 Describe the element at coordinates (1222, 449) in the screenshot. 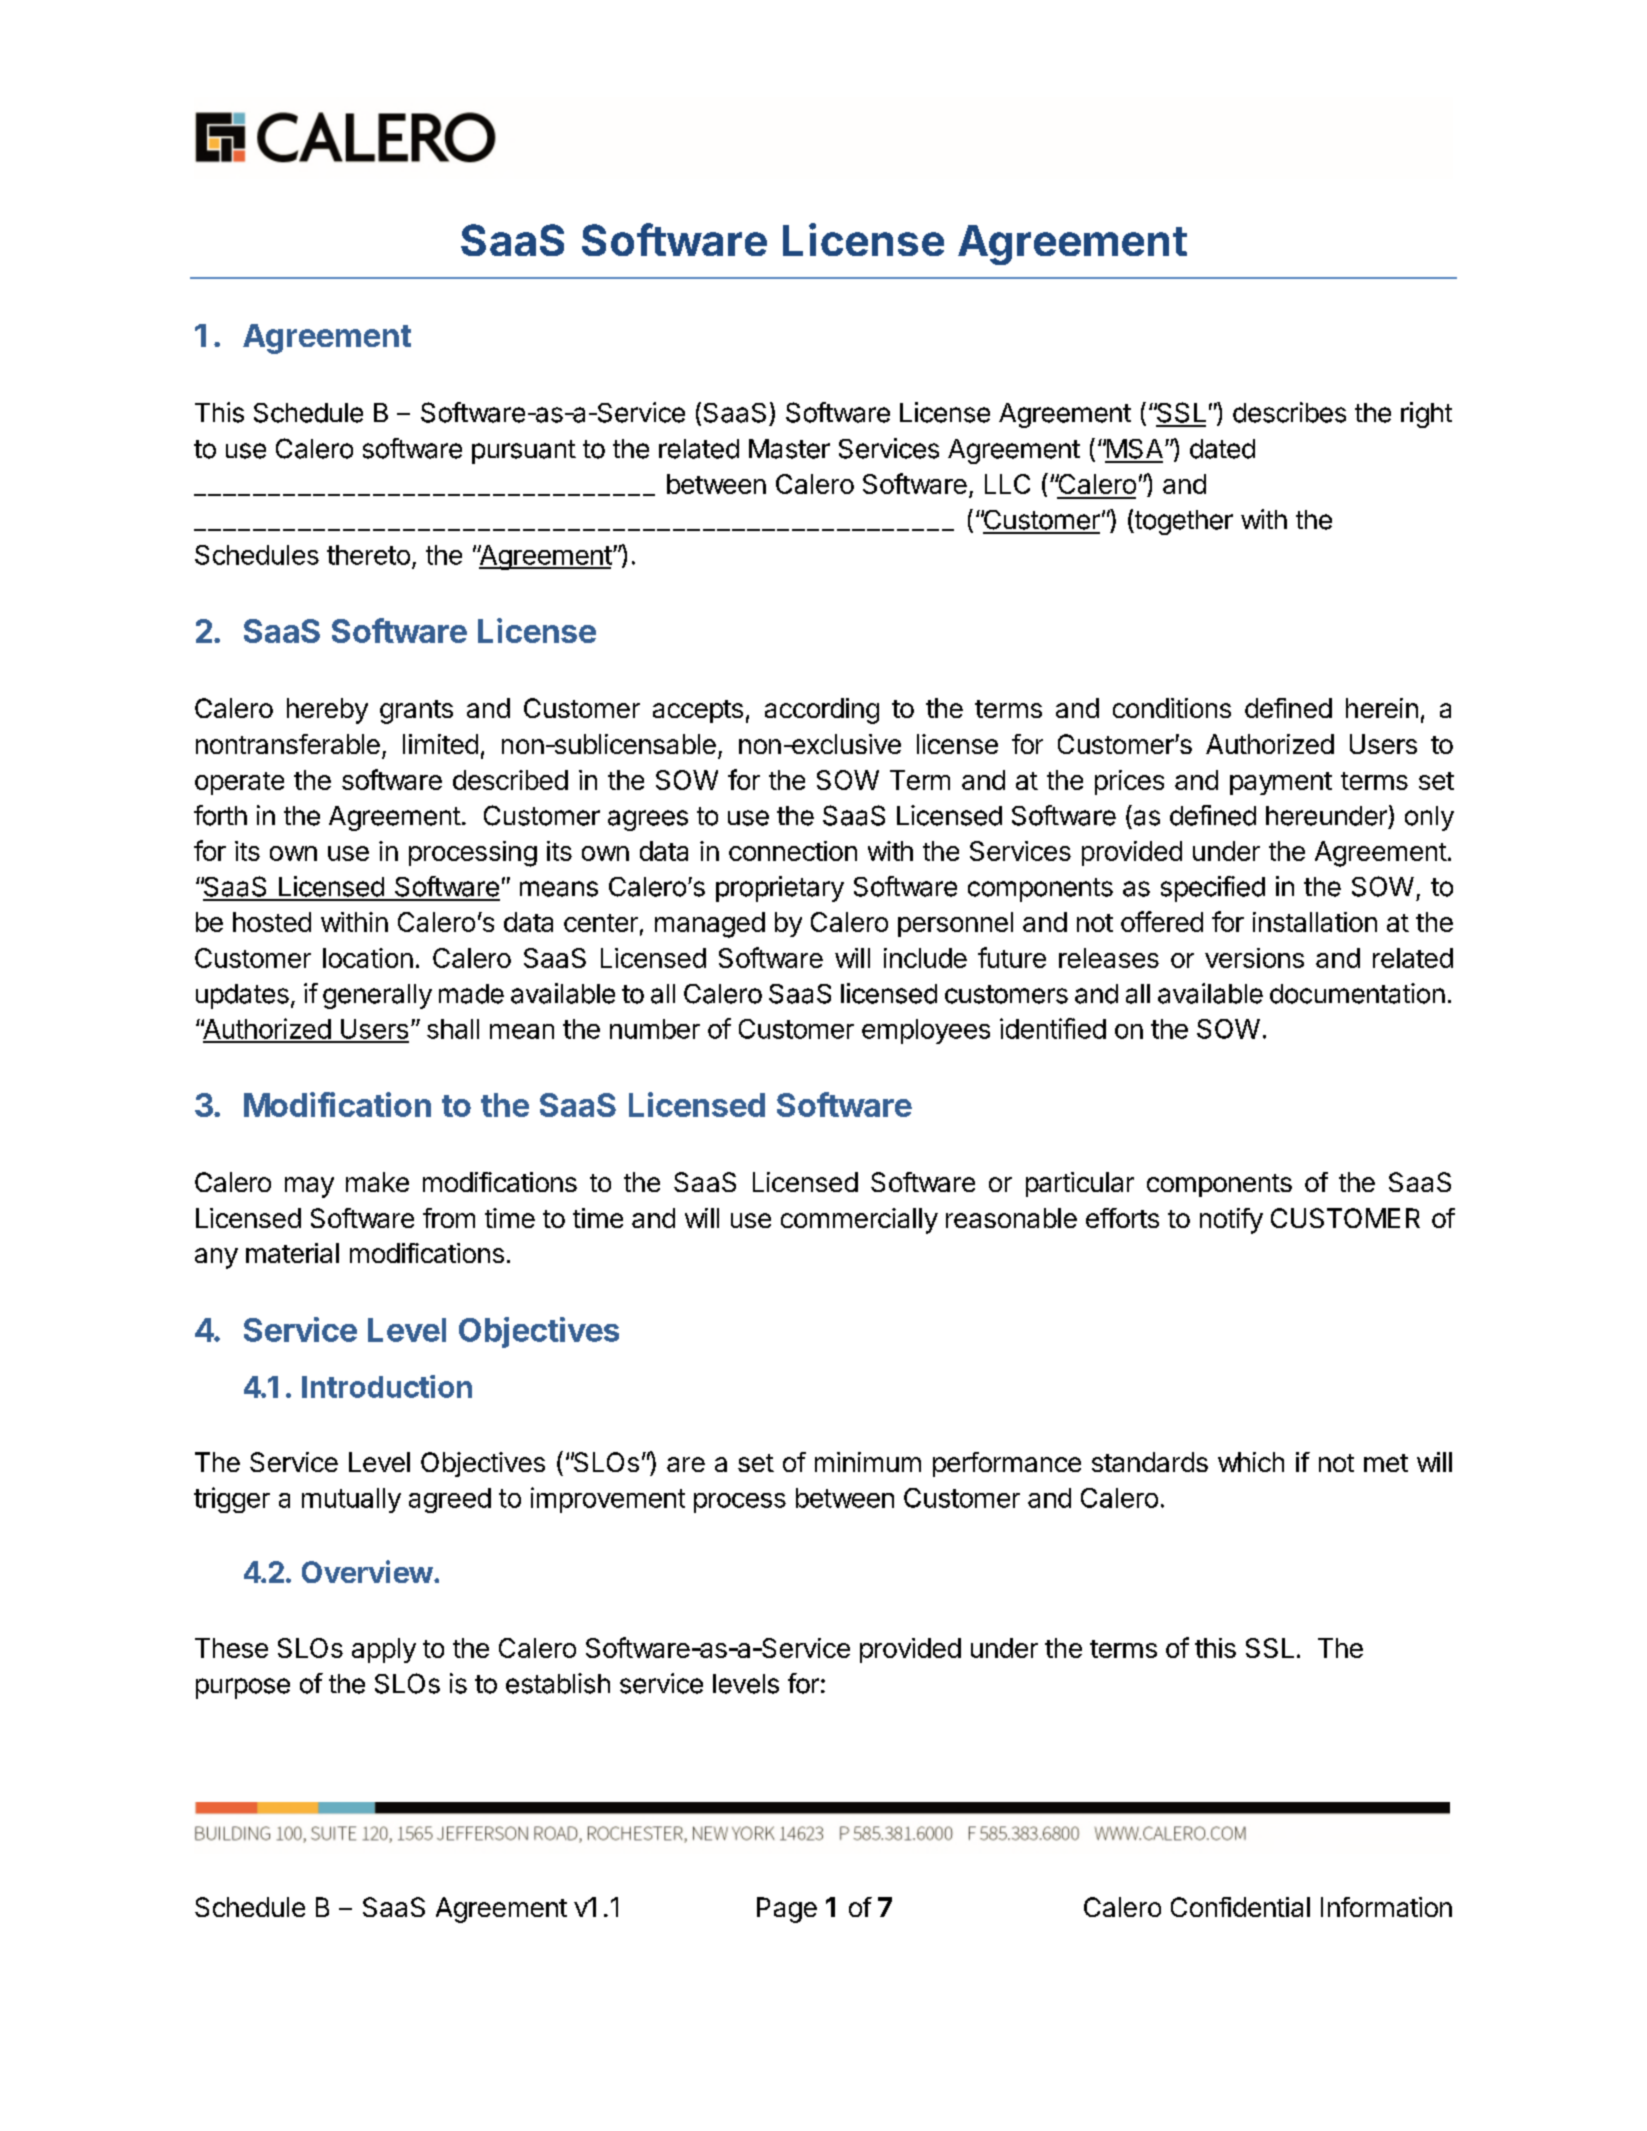

I see `dated` at that location.
